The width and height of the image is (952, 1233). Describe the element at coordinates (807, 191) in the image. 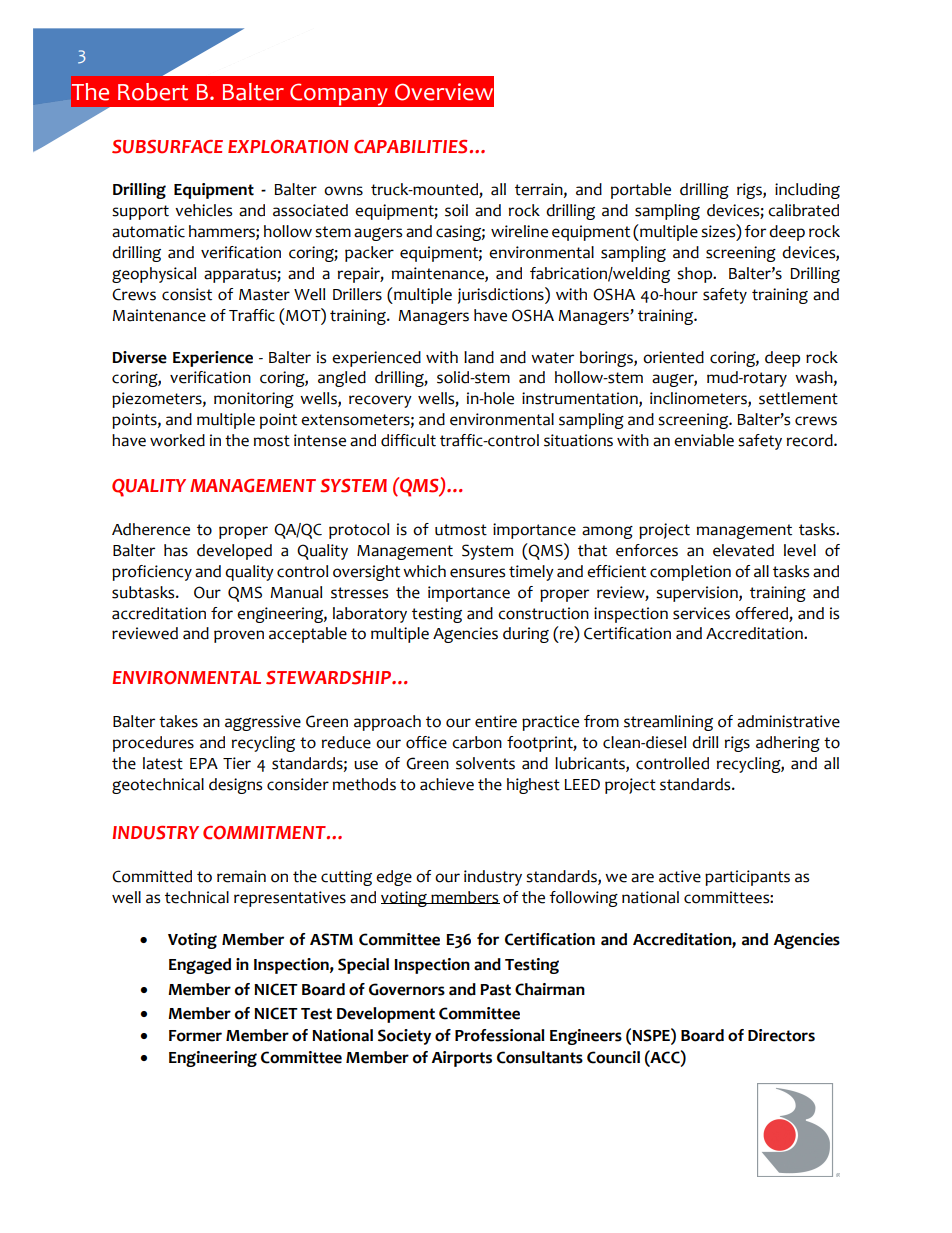

I see `including` at that location.
